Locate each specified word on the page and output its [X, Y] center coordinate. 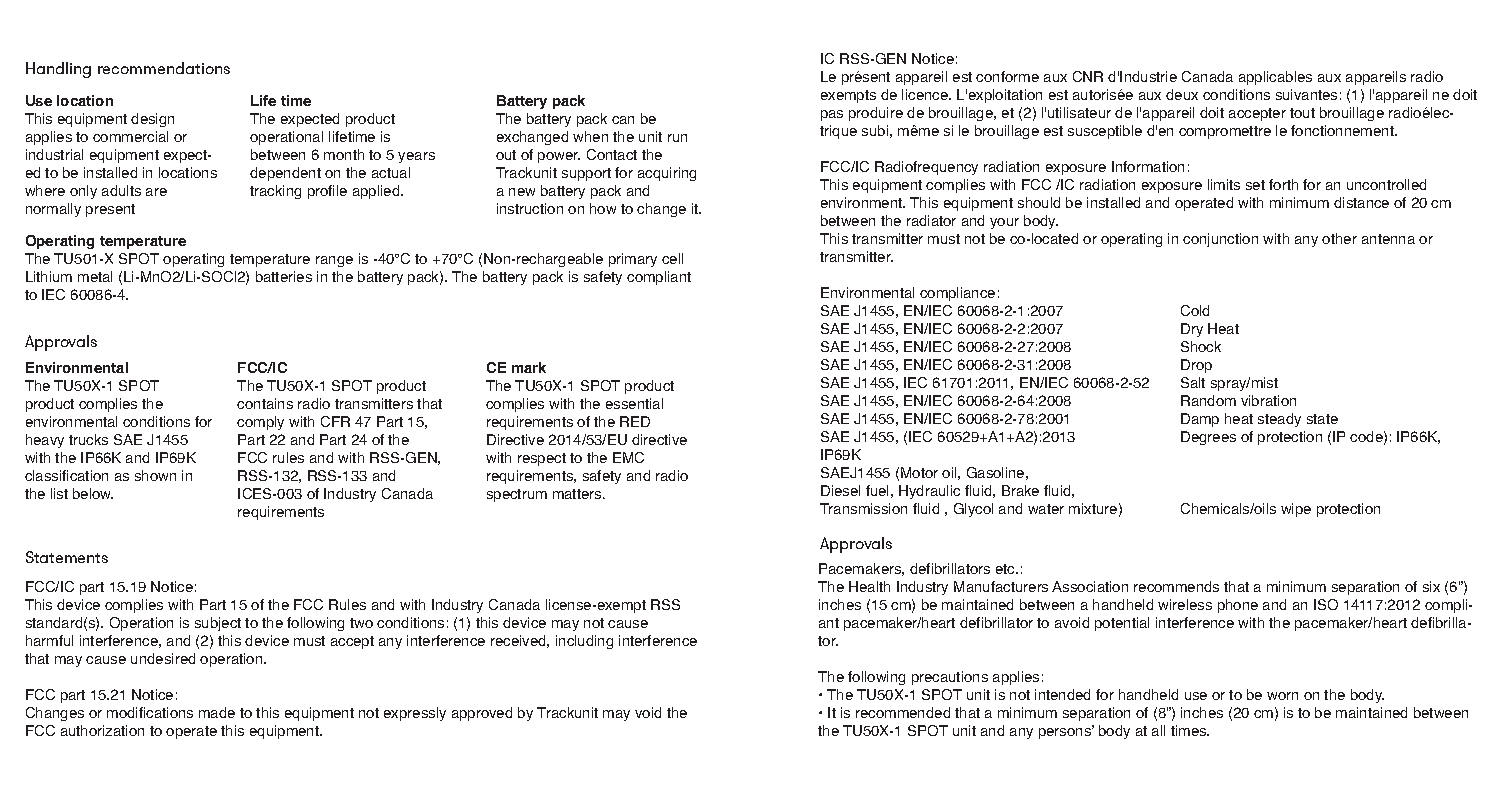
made [217, 712]
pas [832, 115]
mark [529, 367]
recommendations [164, 68]
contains [265, 403]
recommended [903, 712]
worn [1282, 696]
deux [1182, 94]
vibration [1268, 400]
